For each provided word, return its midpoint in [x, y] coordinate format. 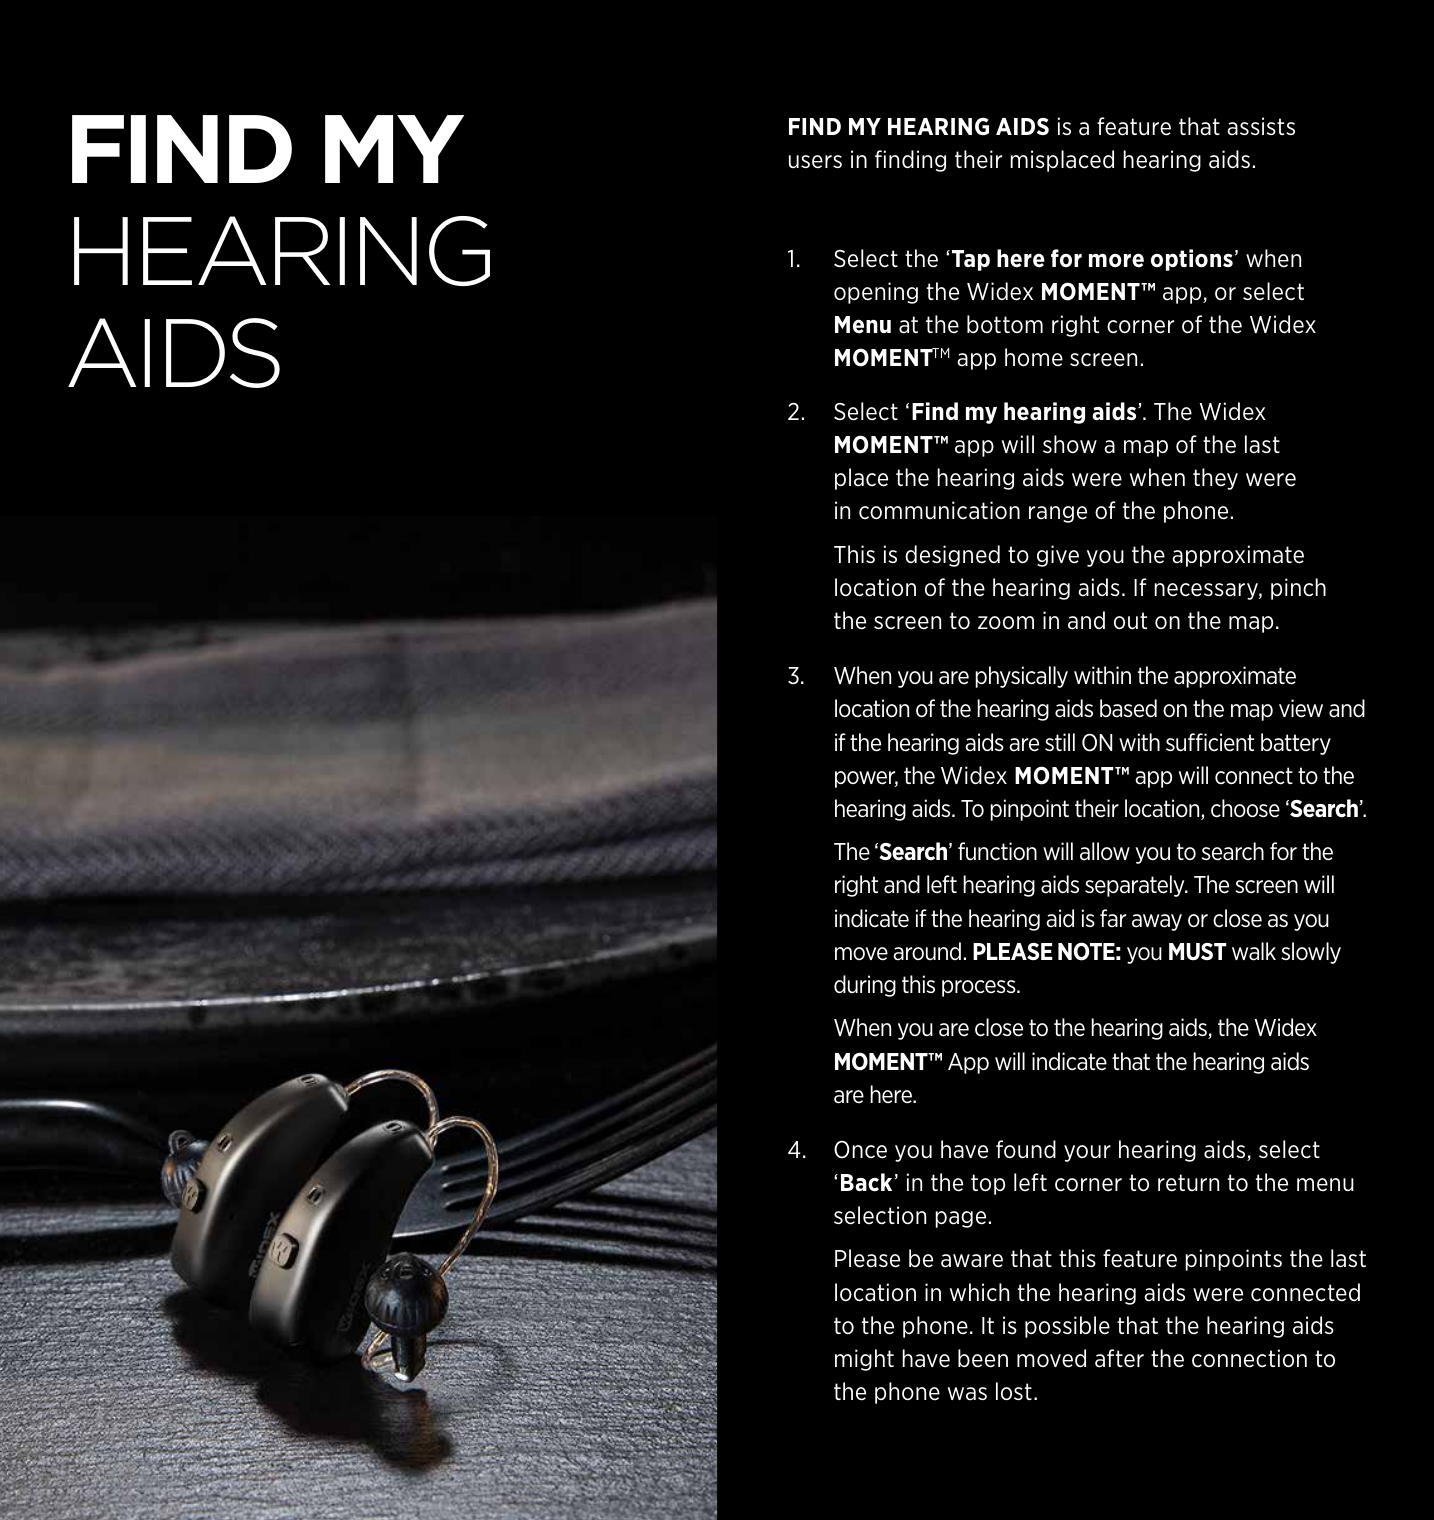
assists [1261, 126]
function [997, 851]
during [865, 986]
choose [1245, 808]
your [1087, 1153]
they [1215, 479]
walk [1254, 951]
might [864, 1360]
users [815, 162]
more [1116, 260]
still [1060, 742]
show [1070, 444]
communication [939, 510]
